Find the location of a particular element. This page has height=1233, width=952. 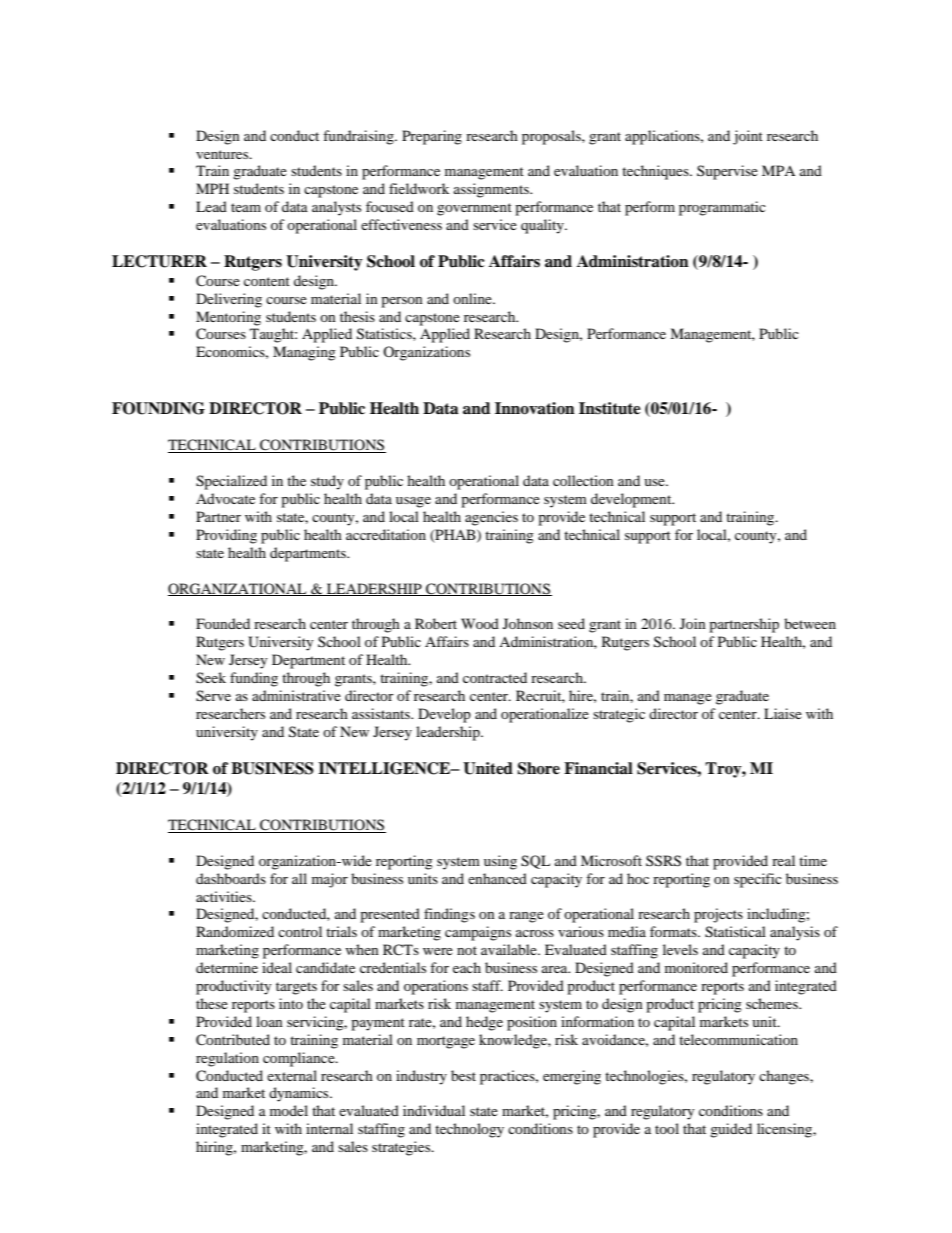

Founded is located at coordinates (223, 623).
